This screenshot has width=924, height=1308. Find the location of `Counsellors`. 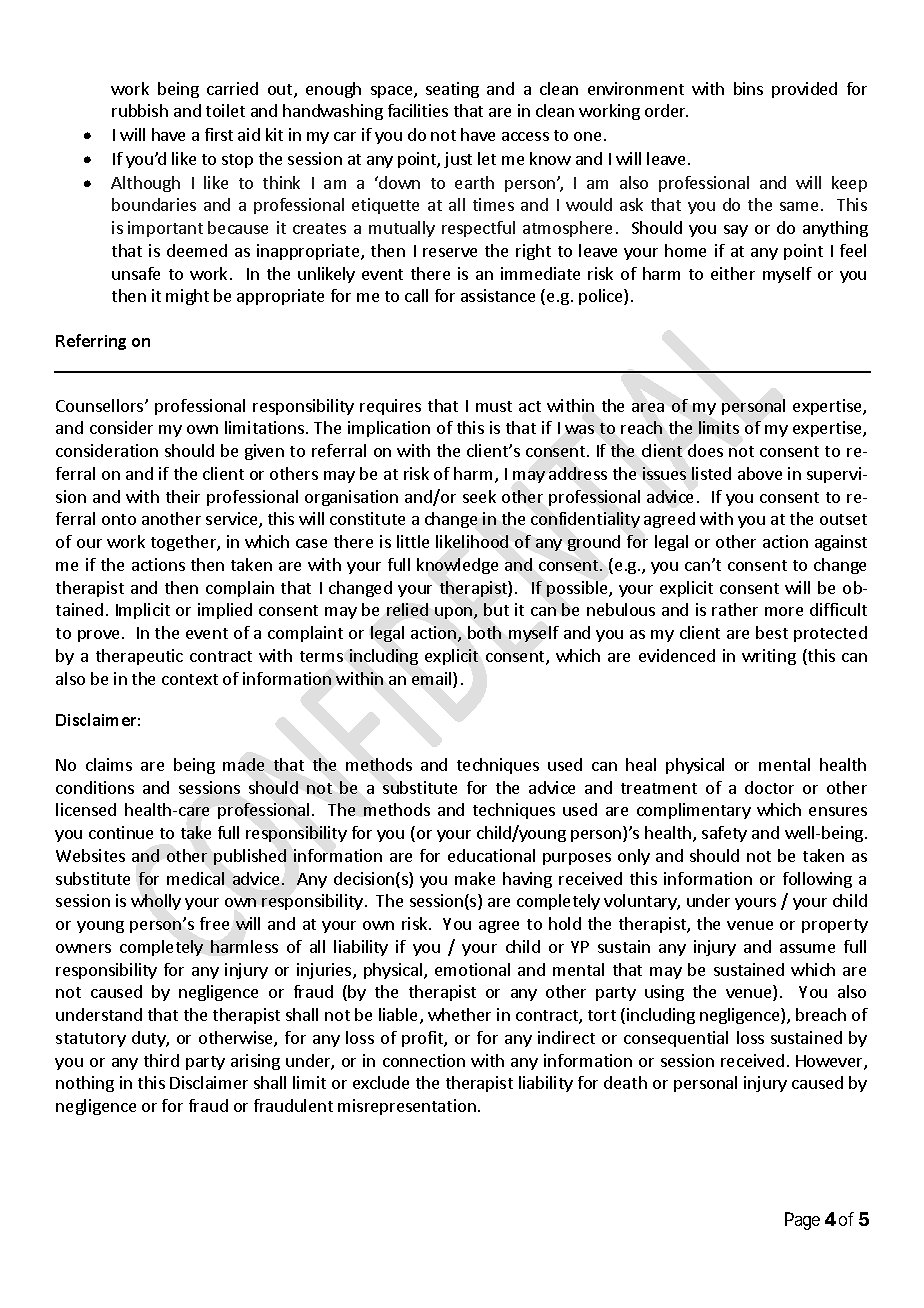

Counsellors is located at coordinates (101, 405).
